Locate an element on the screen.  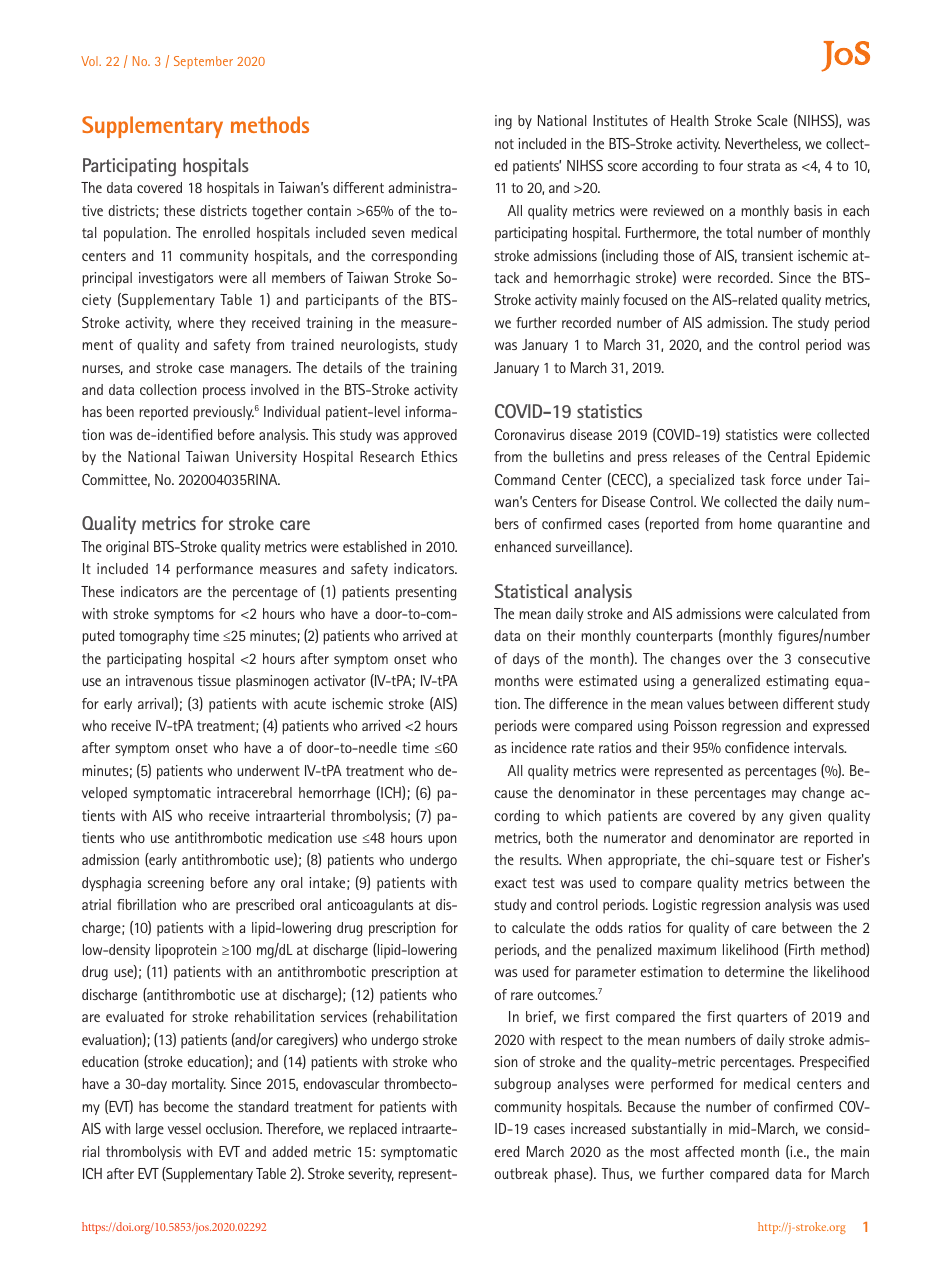
corresponding is located at coordinates (414, 257).
